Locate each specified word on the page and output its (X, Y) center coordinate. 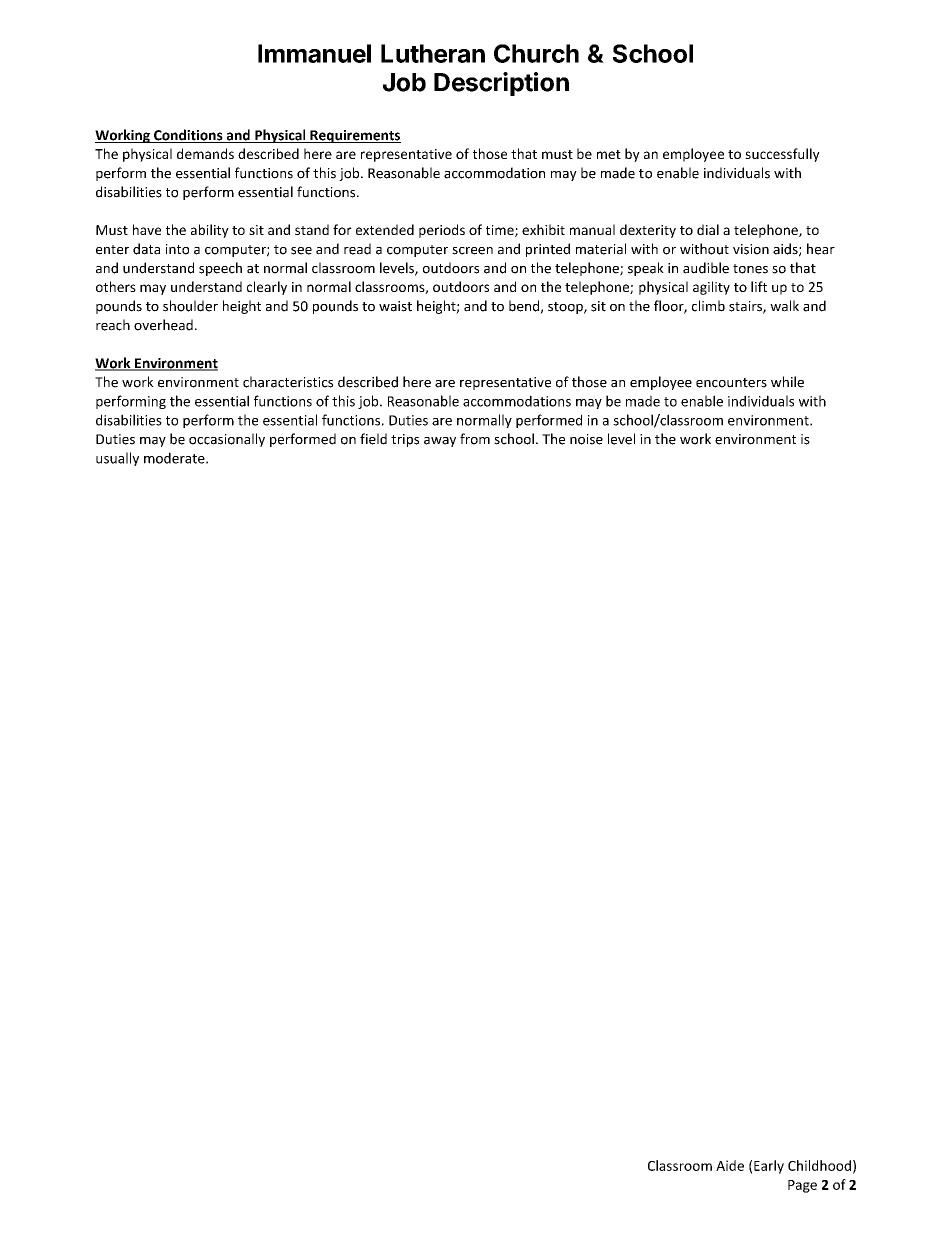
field (373, 439)
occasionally (227, 440)
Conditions (188, 136)
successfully (782, 155)
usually (117, 459)
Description (501, 84)
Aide (730, 1165)
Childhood (819, 1165)
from (475, 439)
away (440, 442)
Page (802, 1186)
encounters (731, 383)
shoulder (190, 306)
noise (586, 439)
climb (708, 306)
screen (472, 251)
